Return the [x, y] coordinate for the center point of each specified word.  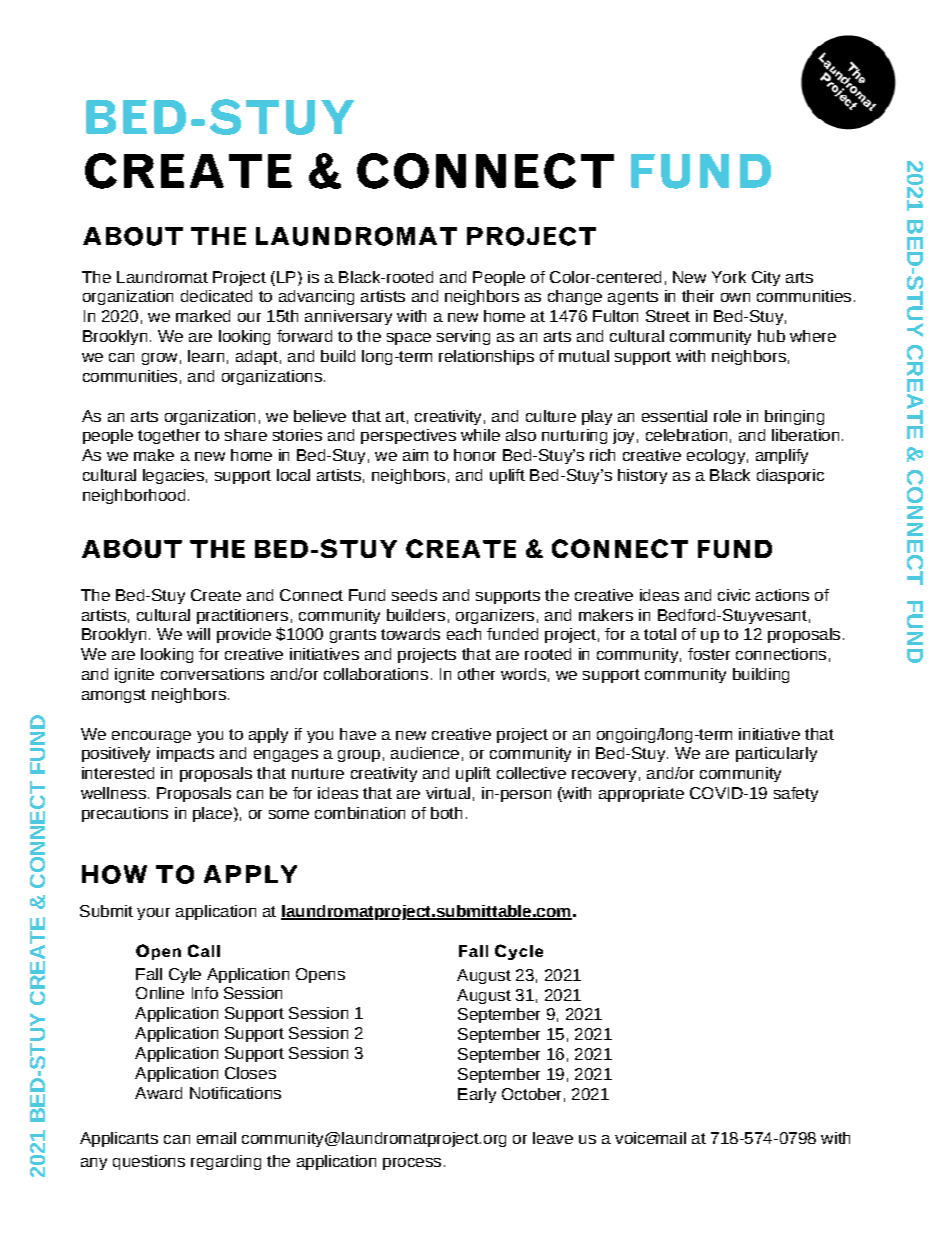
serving [463, 337]
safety [796, 794]
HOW [114, 874]
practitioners [242, 616]
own [735, 297]
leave [553, 1138]
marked [203, 316]
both [446, 813]
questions [149, 1162]
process [412, 1164]
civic [734, 595]
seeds [414, 595]
